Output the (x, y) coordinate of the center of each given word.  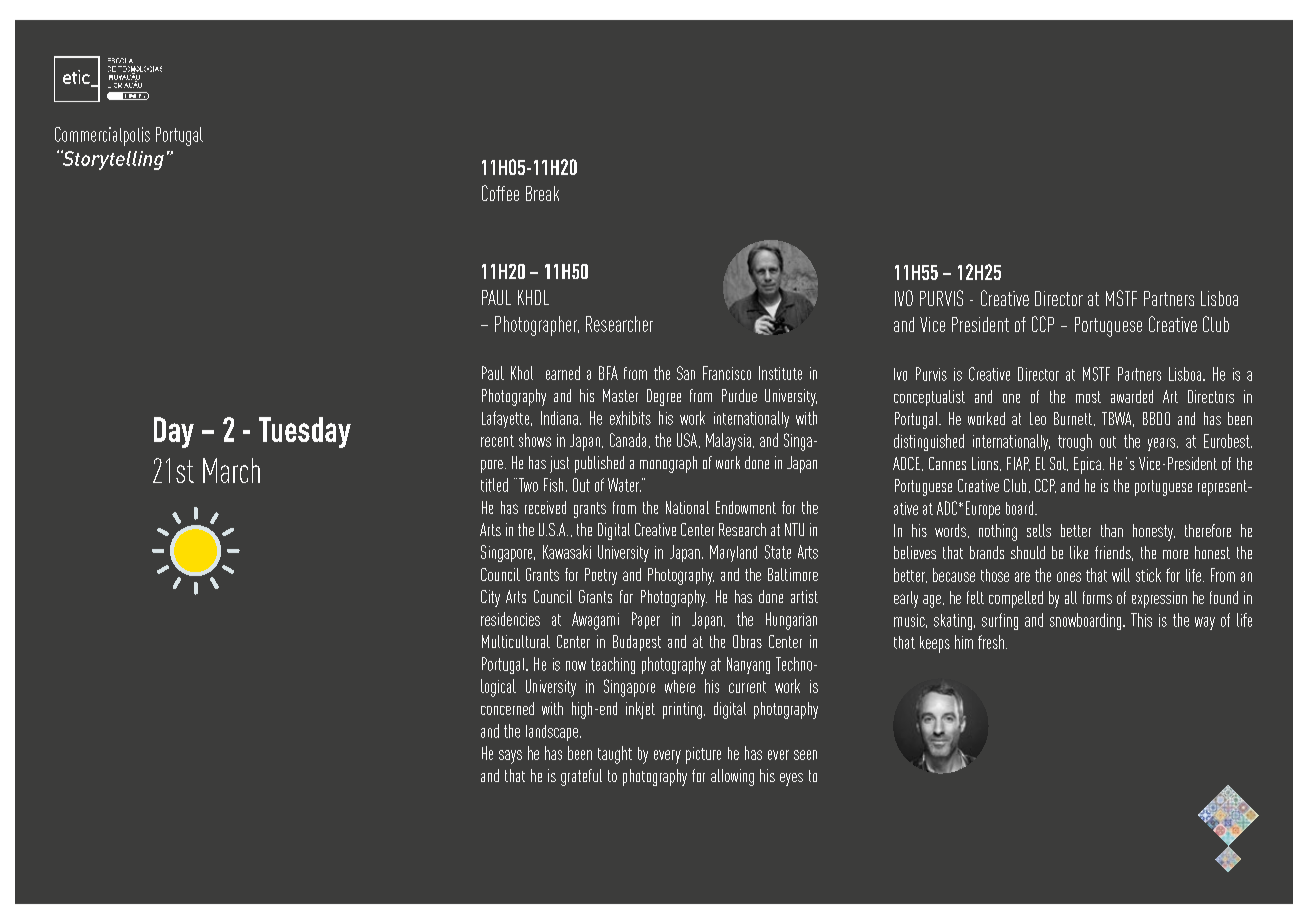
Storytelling (112, 160)
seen (805, 755)
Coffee (500, 193)
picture (703, 755)
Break (542, 193)
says (510, 757)
